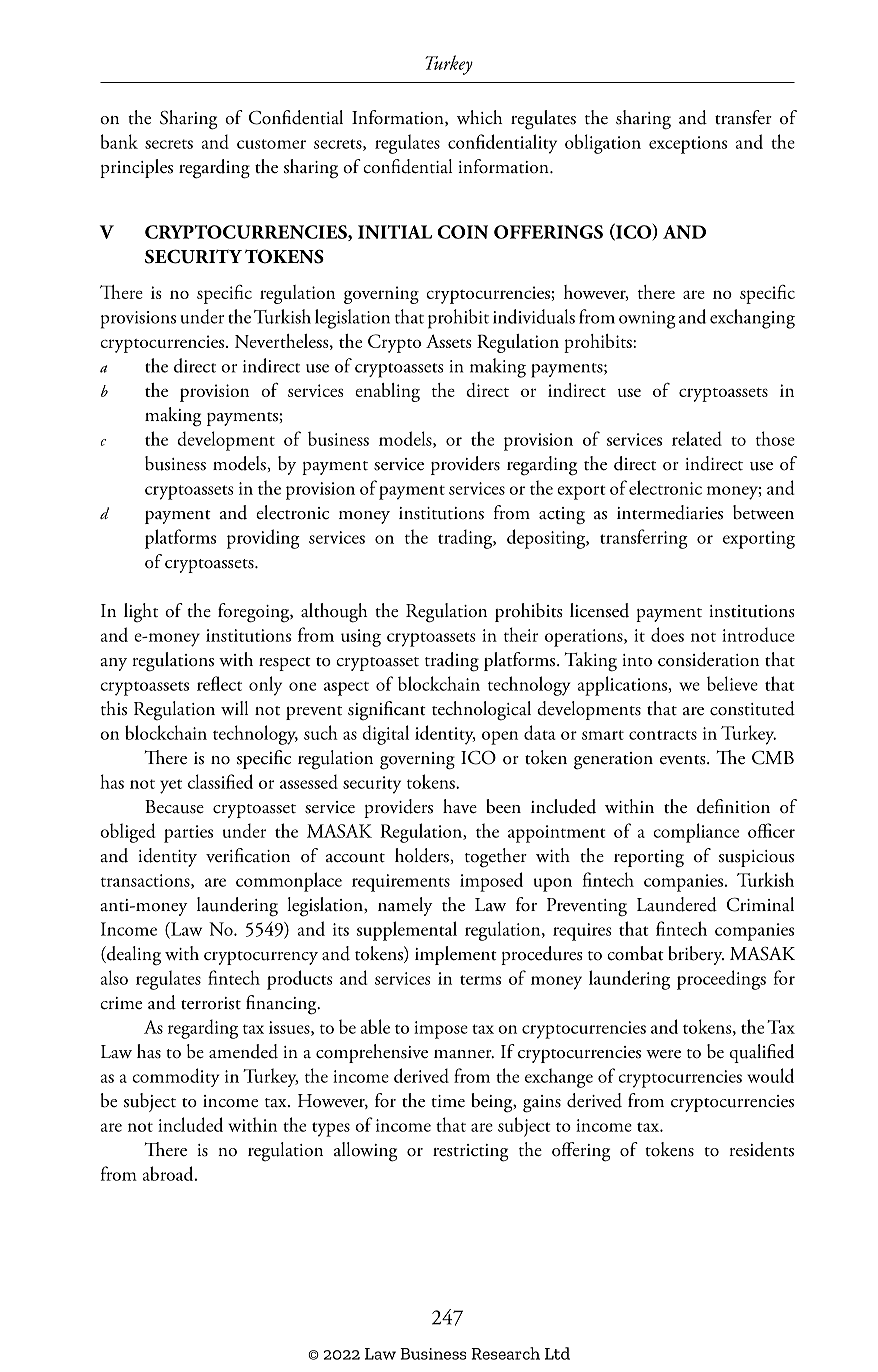  Describe the element at coordinates (562, 516) in the page. I see `acting` at that location.
